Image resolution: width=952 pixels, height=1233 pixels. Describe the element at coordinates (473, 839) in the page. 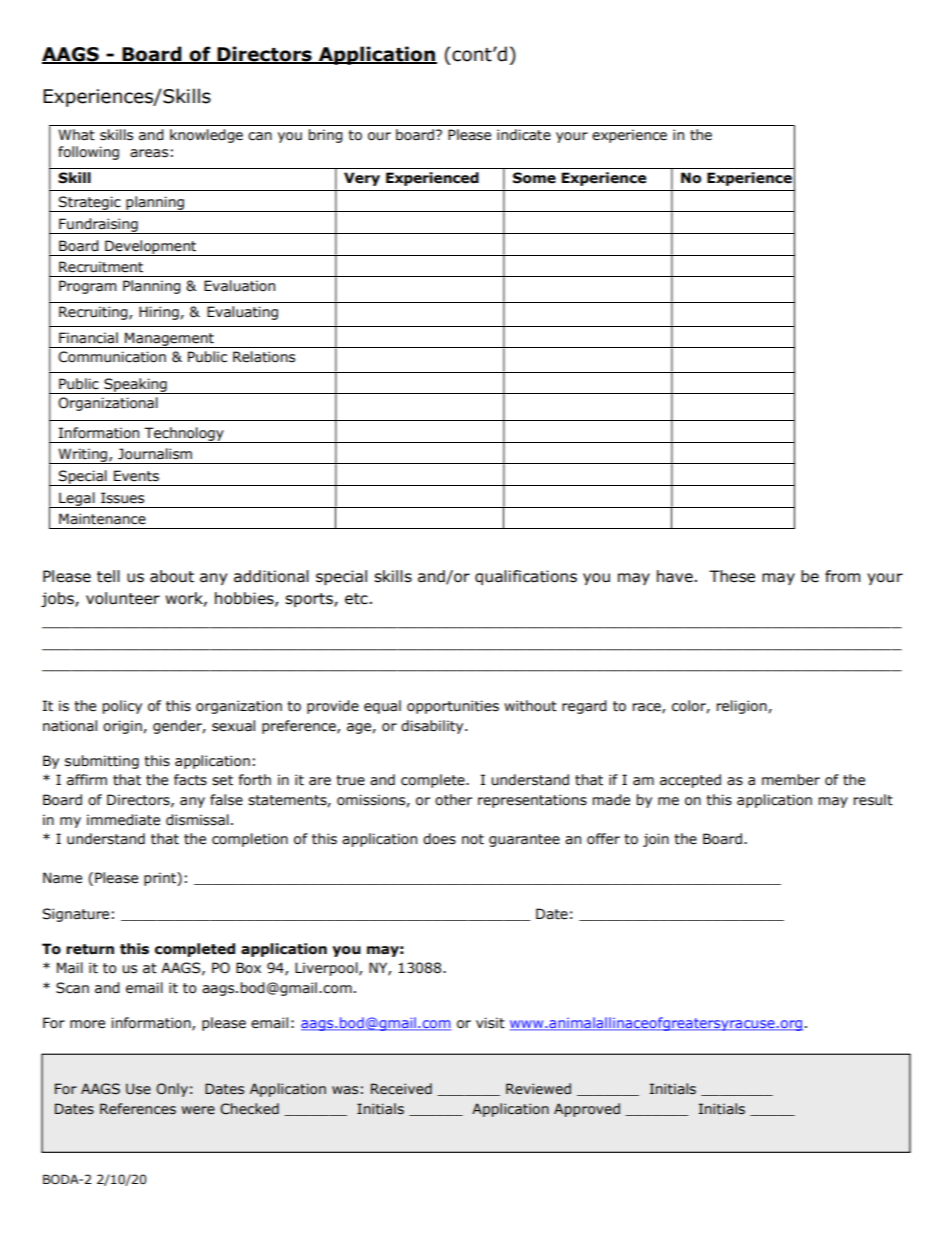

I see `not` at that location.
